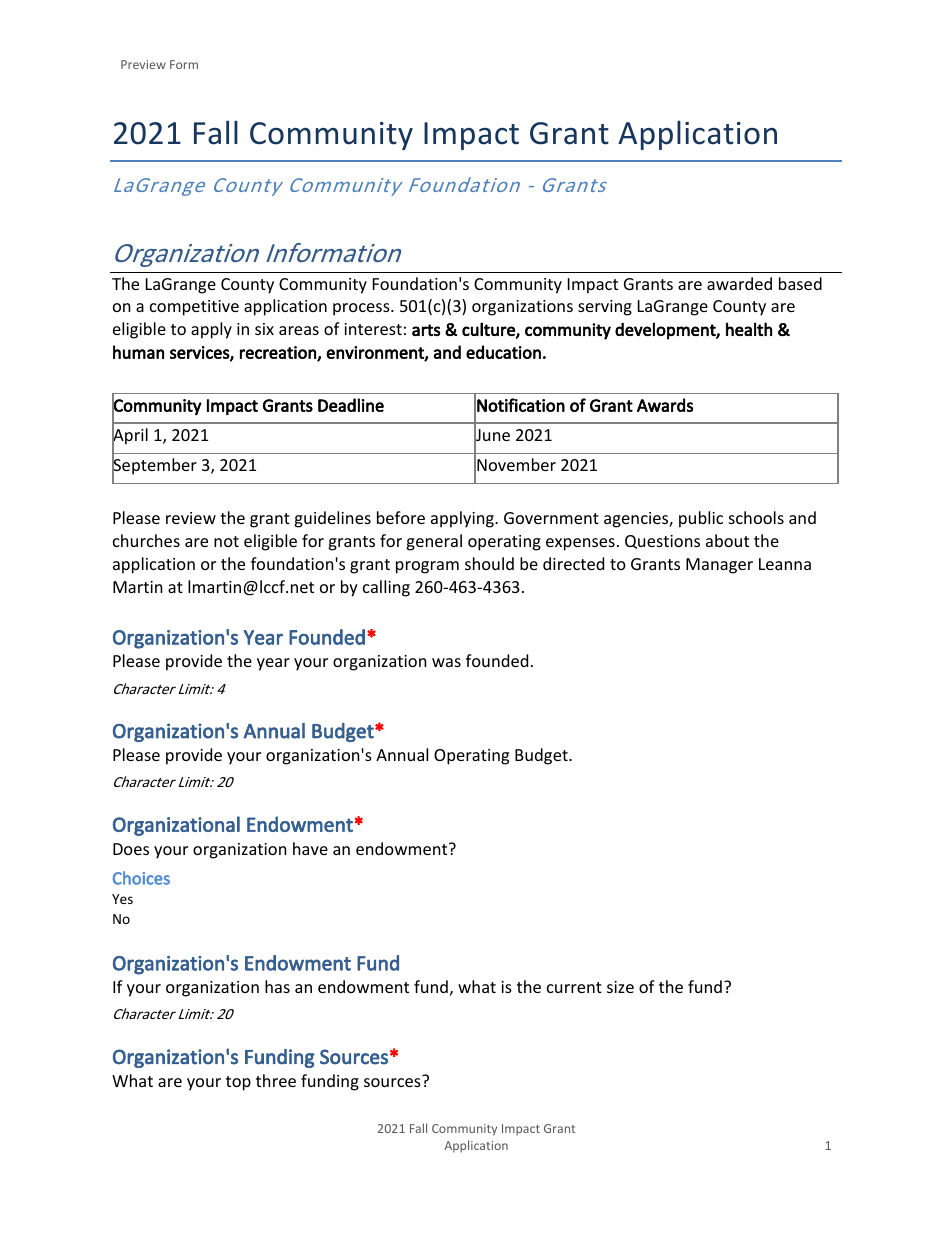 Image resolution: width=952 pixels, height=1233 pixels. What do you see at coordinates (489, 563) in the image?
I see `should` at bounding box center [489, 563].
